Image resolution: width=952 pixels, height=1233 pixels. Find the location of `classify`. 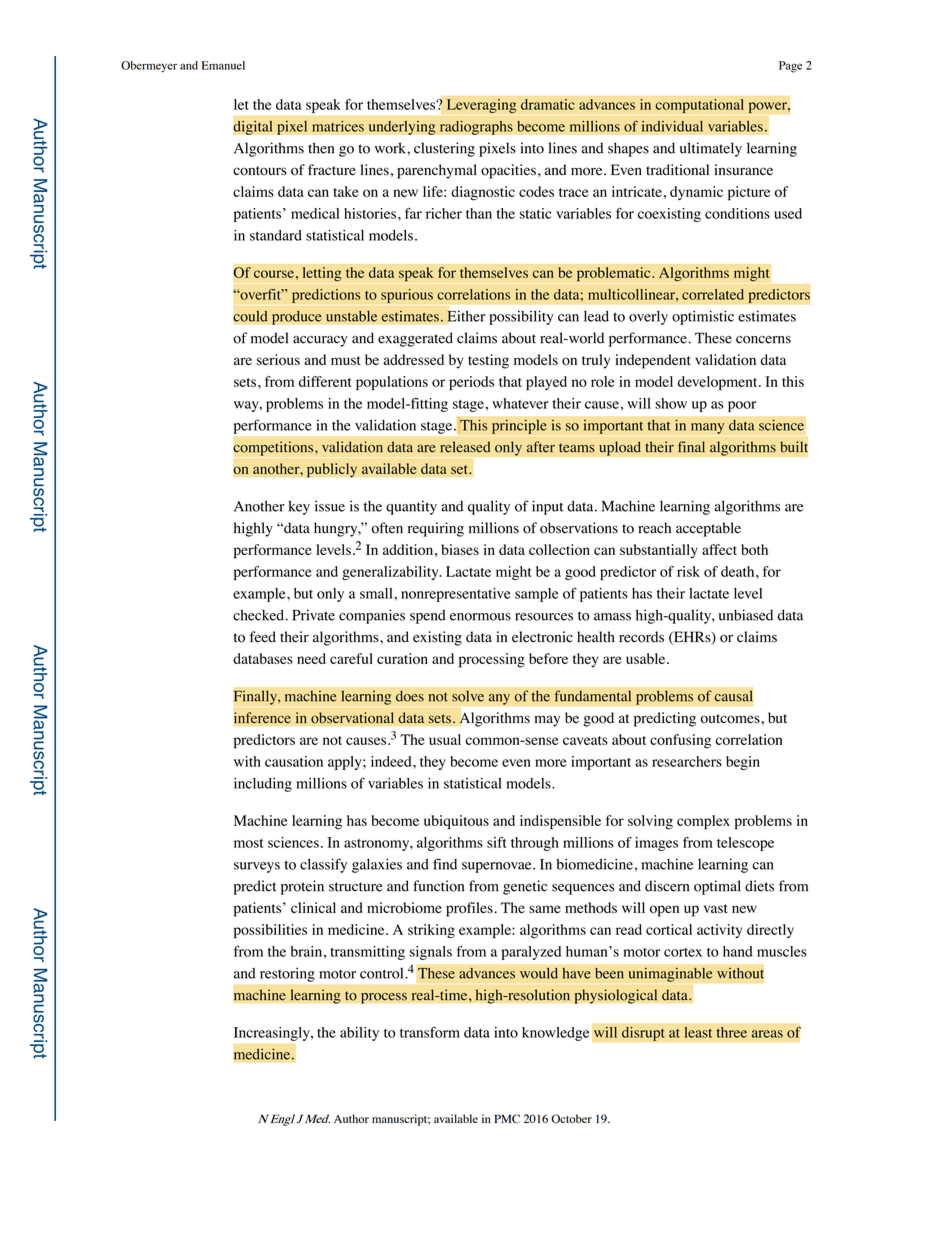

classify is located at coordinates (323, 865).
